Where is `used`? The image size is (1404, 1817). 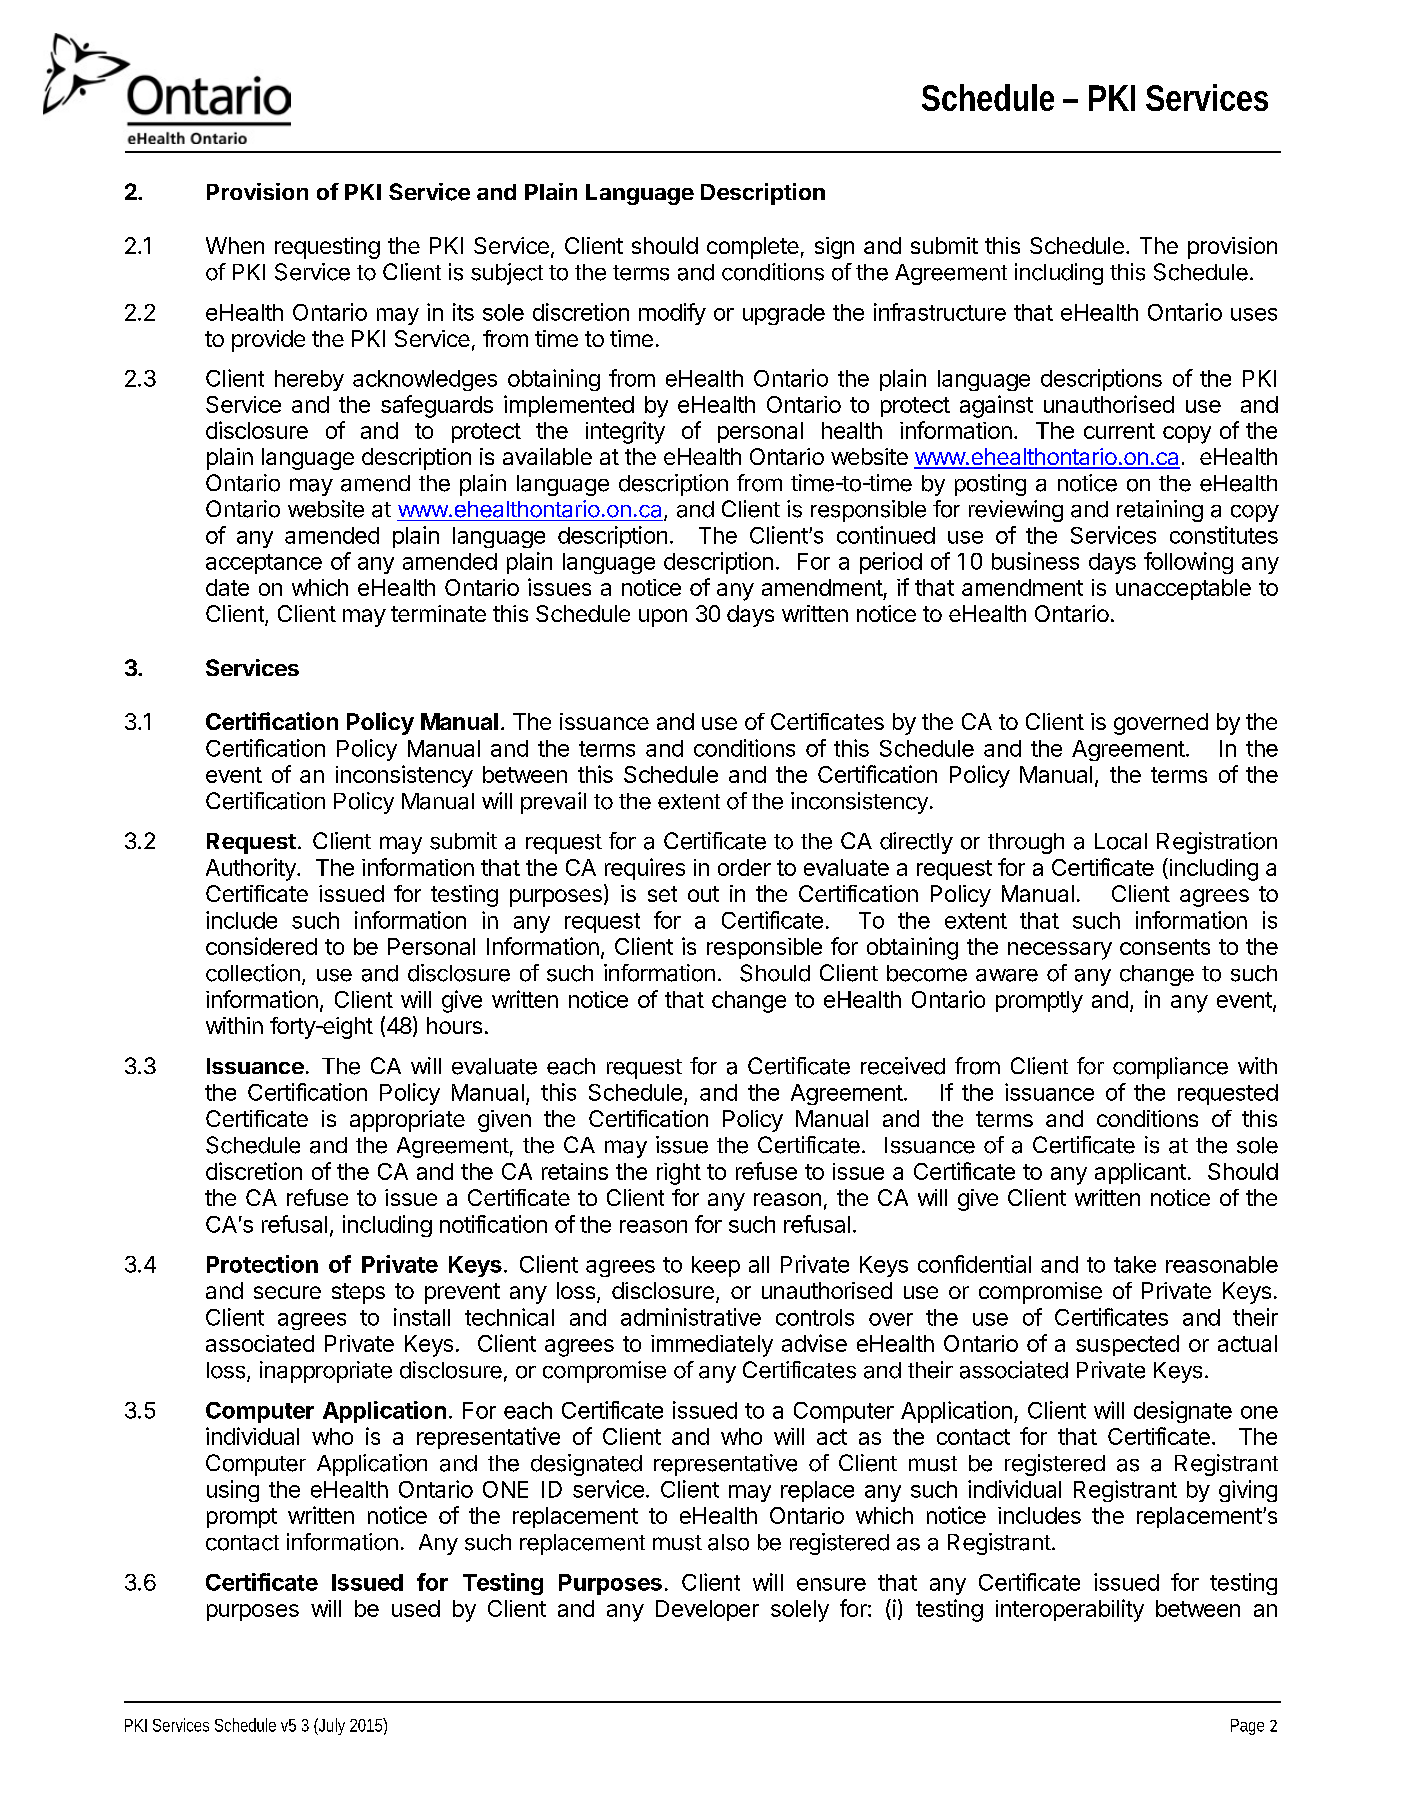 used is located at coordinates (416, 1608).
